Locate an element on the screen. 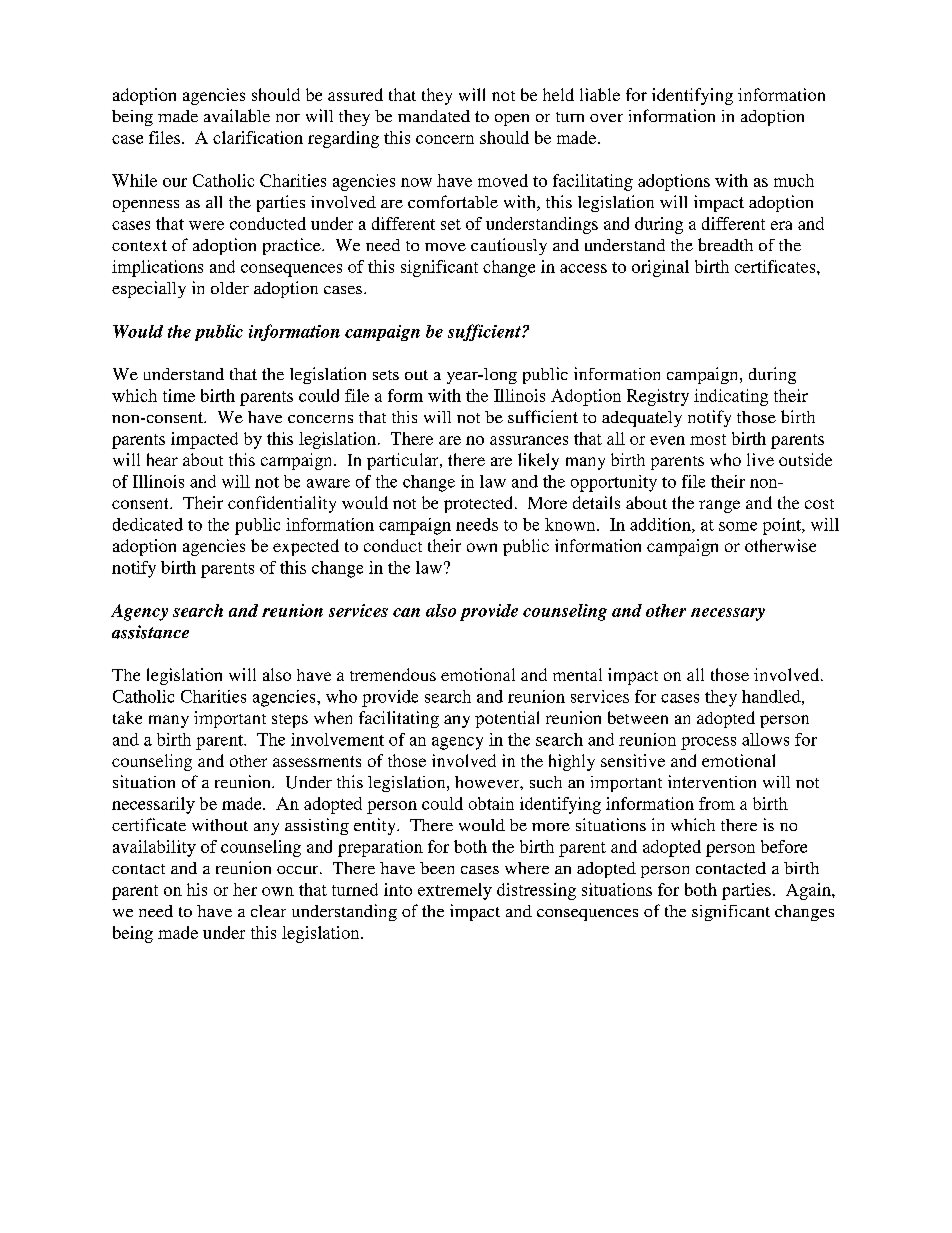 The width and height of the screenshot is (952, 1233). potential is located at coordinates (507, 719).
